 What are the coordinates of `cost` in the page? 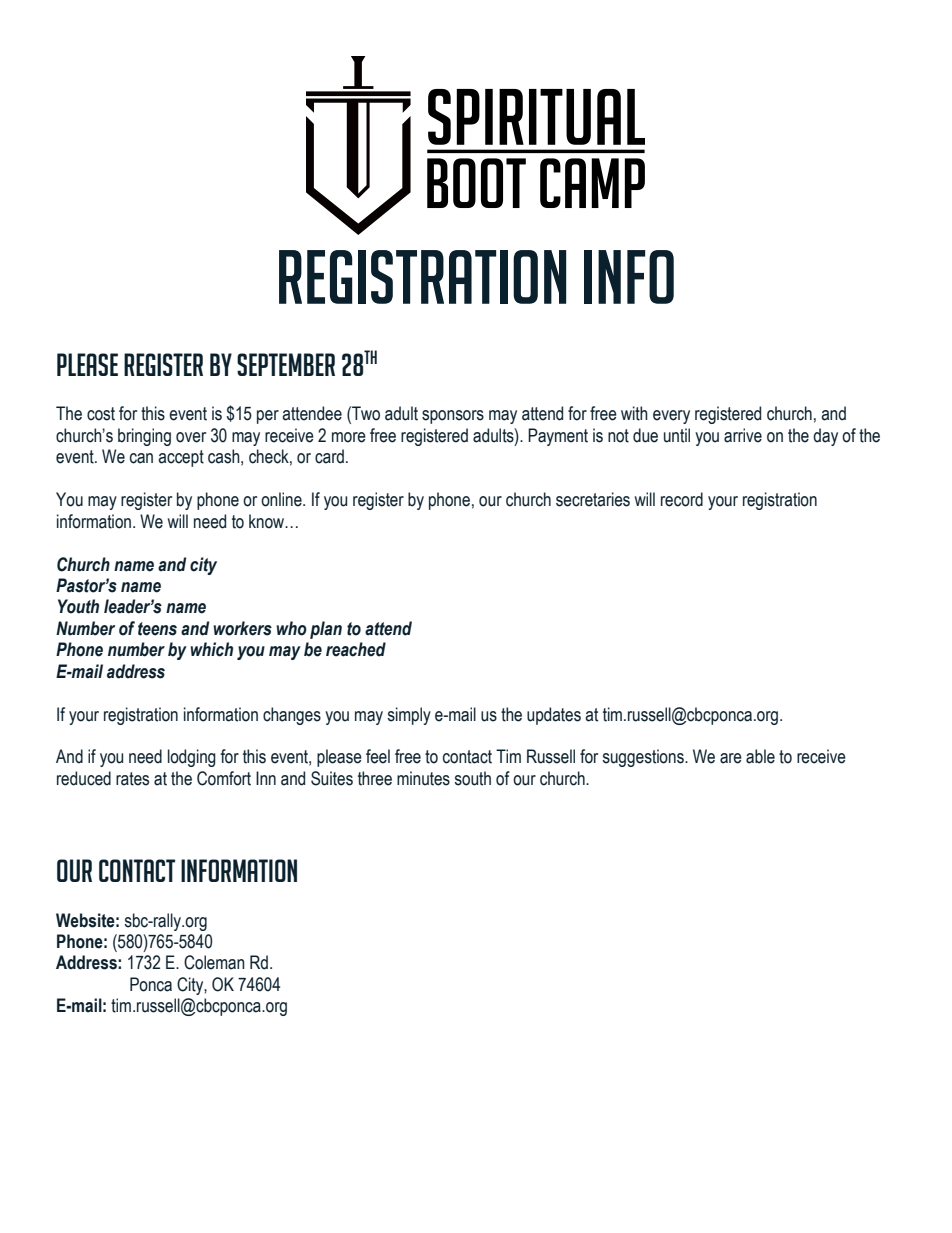 It's located at (101, 414).
